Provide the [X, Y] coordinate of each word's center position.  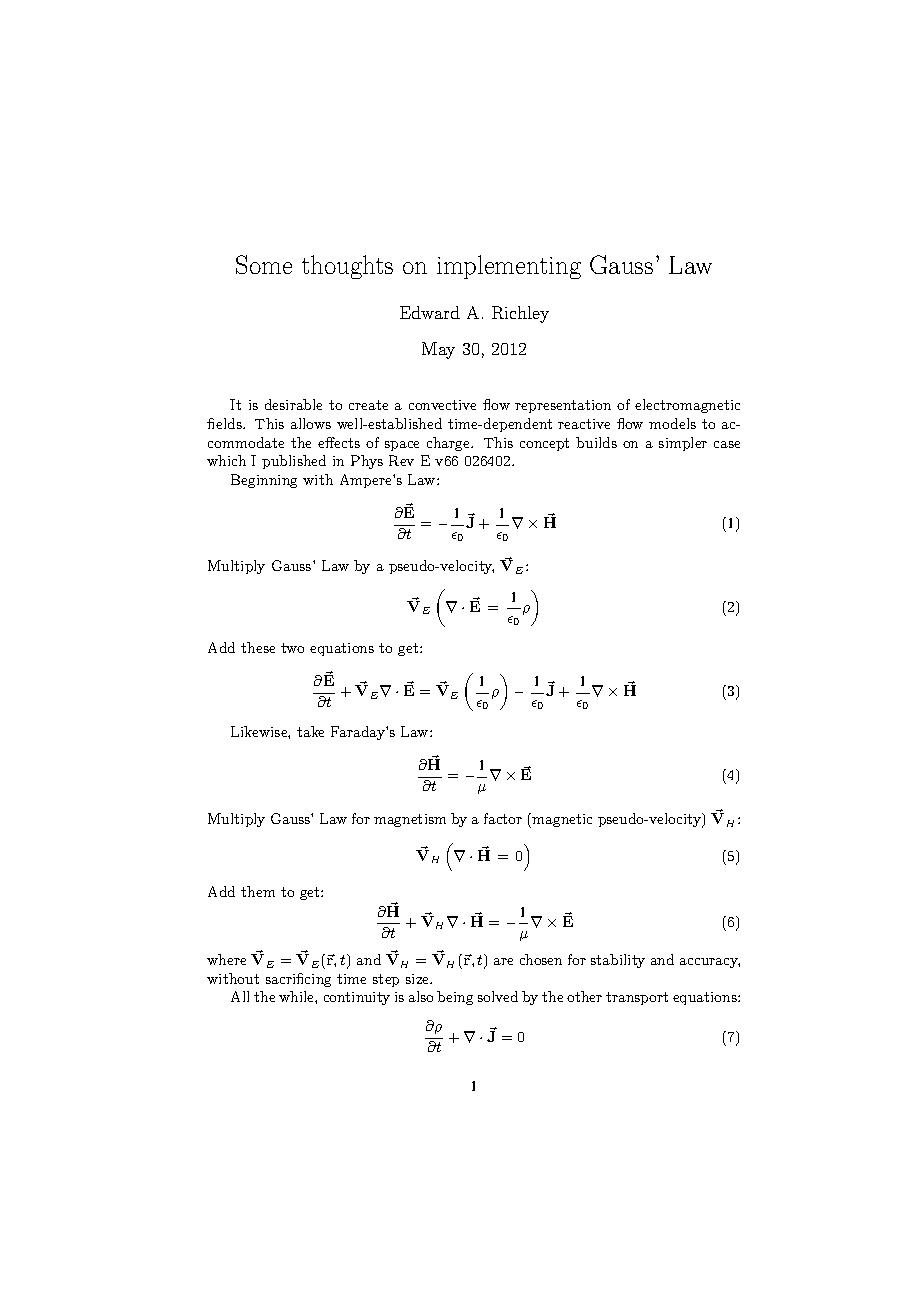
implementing [509, 267]
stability [618, 961]
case [727, 444]
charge [449, 444]
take [310, 731]
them [258, 891]
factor [503, 818]
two [292, 648]
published [294, 462]
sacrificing [298, 980]
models [672, 423]
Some [264, 264]
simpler [683, 444]
